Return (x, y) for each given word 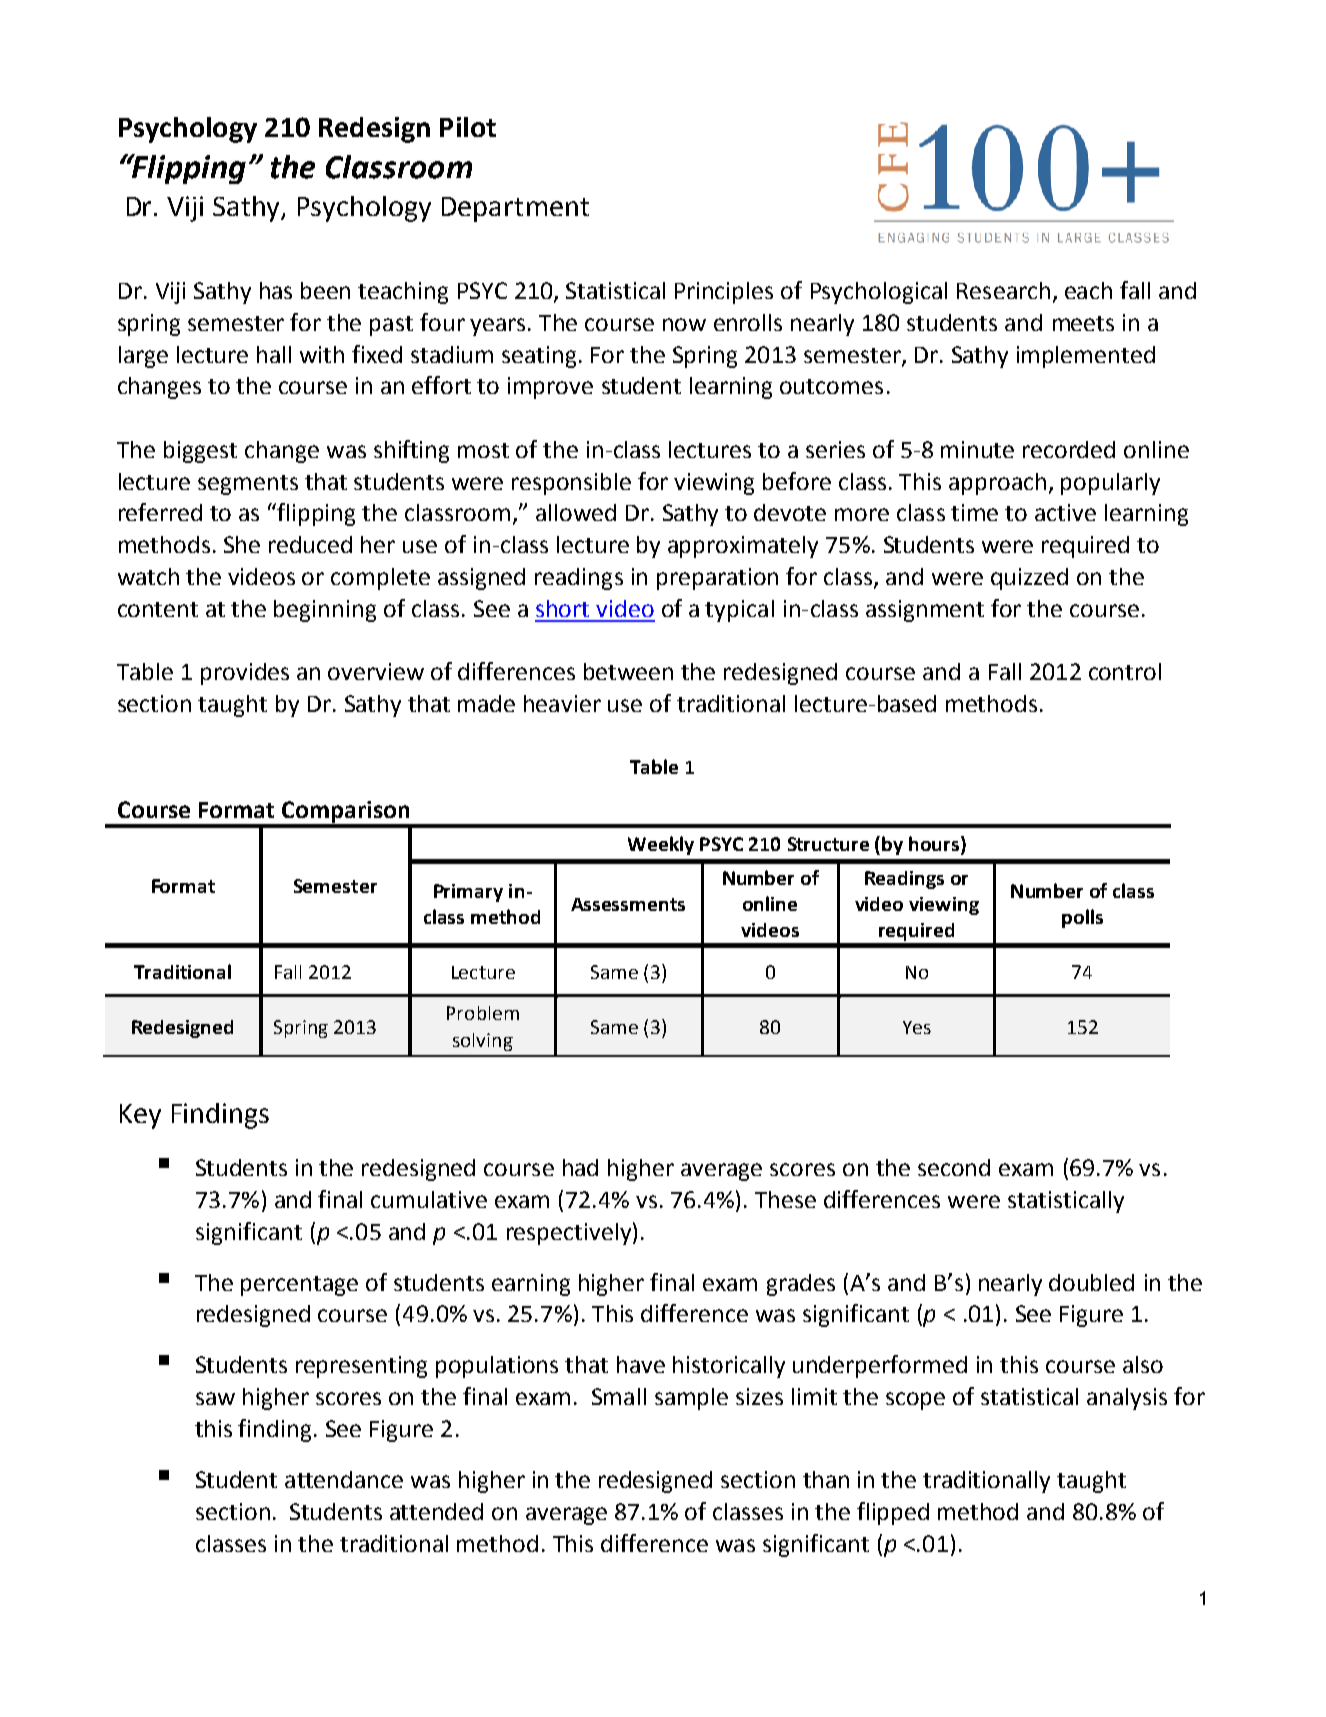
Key (140, 1116)
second (954, 1167)
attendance (344, 1479)
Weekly (661, 845)
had (580, 1167)
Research (1003, 290)
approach (997, 484)
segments (248, 485)
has (276, 290)
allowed (576, 512)
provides (245, 674)
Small (619, 1396)
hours (935, 843)
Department (515, 209)
